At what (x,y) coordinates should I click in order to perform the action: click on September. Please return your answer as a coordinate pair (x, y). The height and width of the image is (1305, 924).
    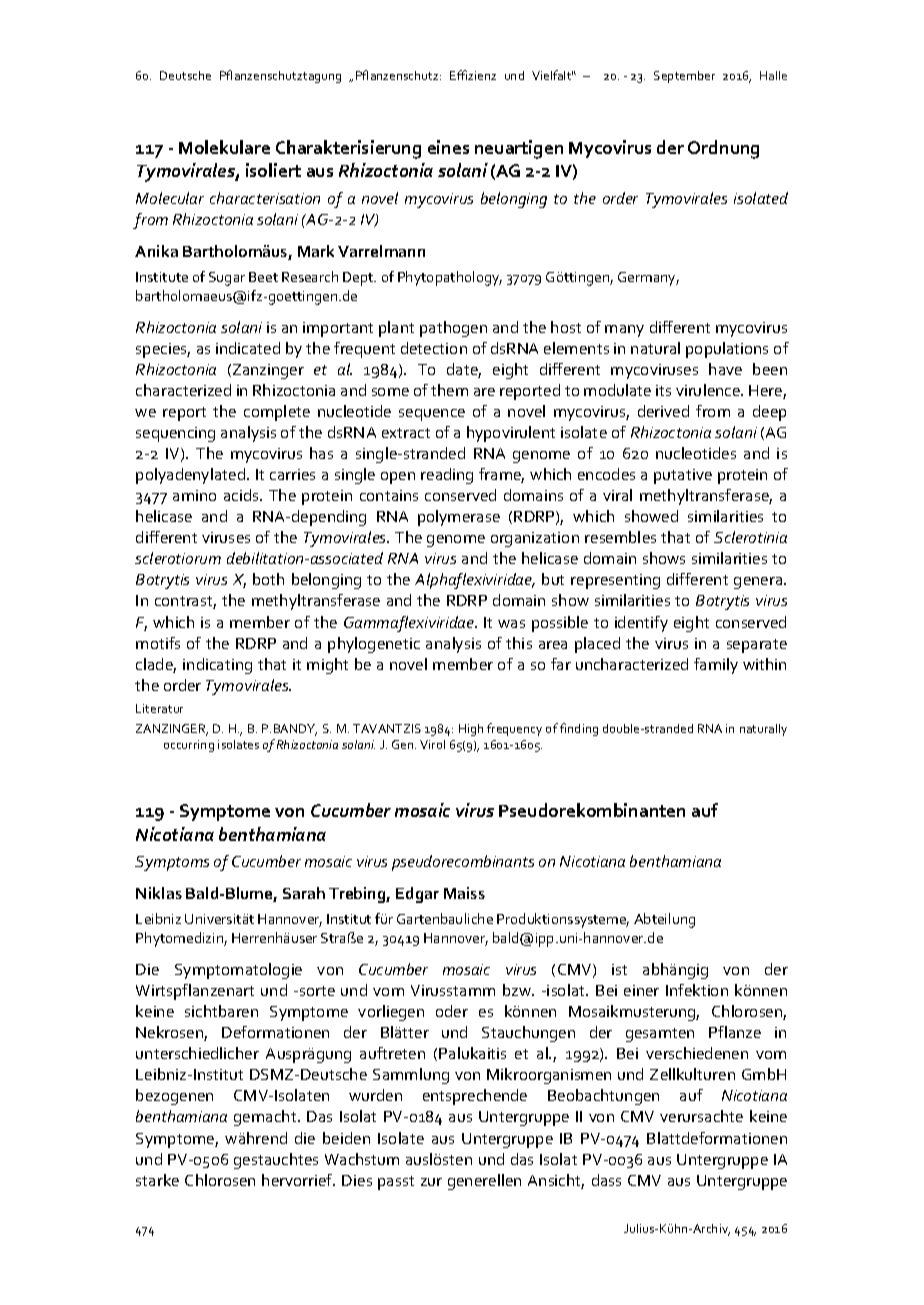
    Looking at the image, I should click on (684, 77).
